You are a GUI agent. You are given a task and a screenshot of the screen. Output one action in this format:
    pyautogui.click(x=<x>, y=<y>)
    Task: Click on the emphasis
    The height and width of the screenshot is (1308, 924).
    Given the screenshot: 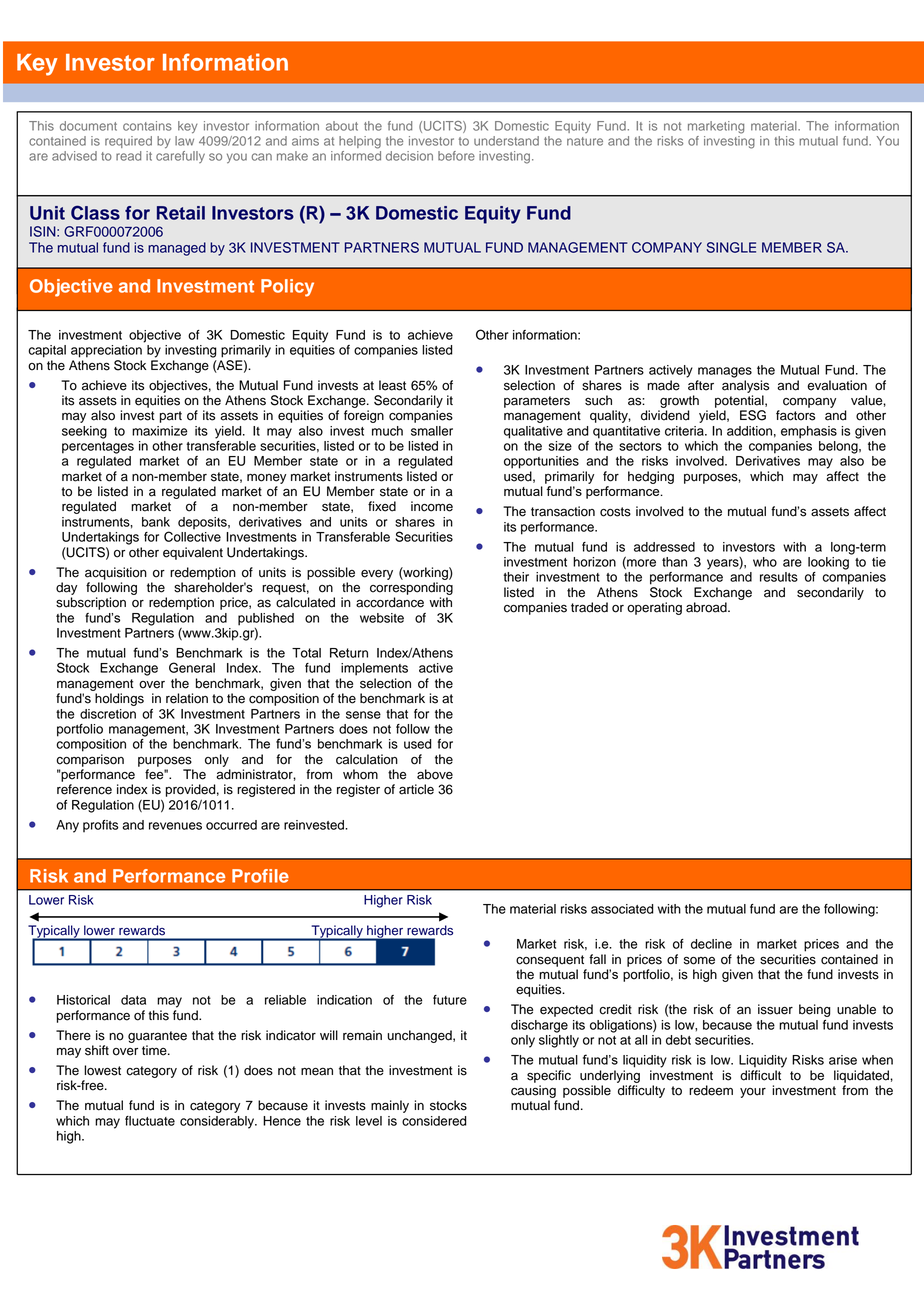 What is the action you would take?
    pyautogui.click(x=809, y=432)
